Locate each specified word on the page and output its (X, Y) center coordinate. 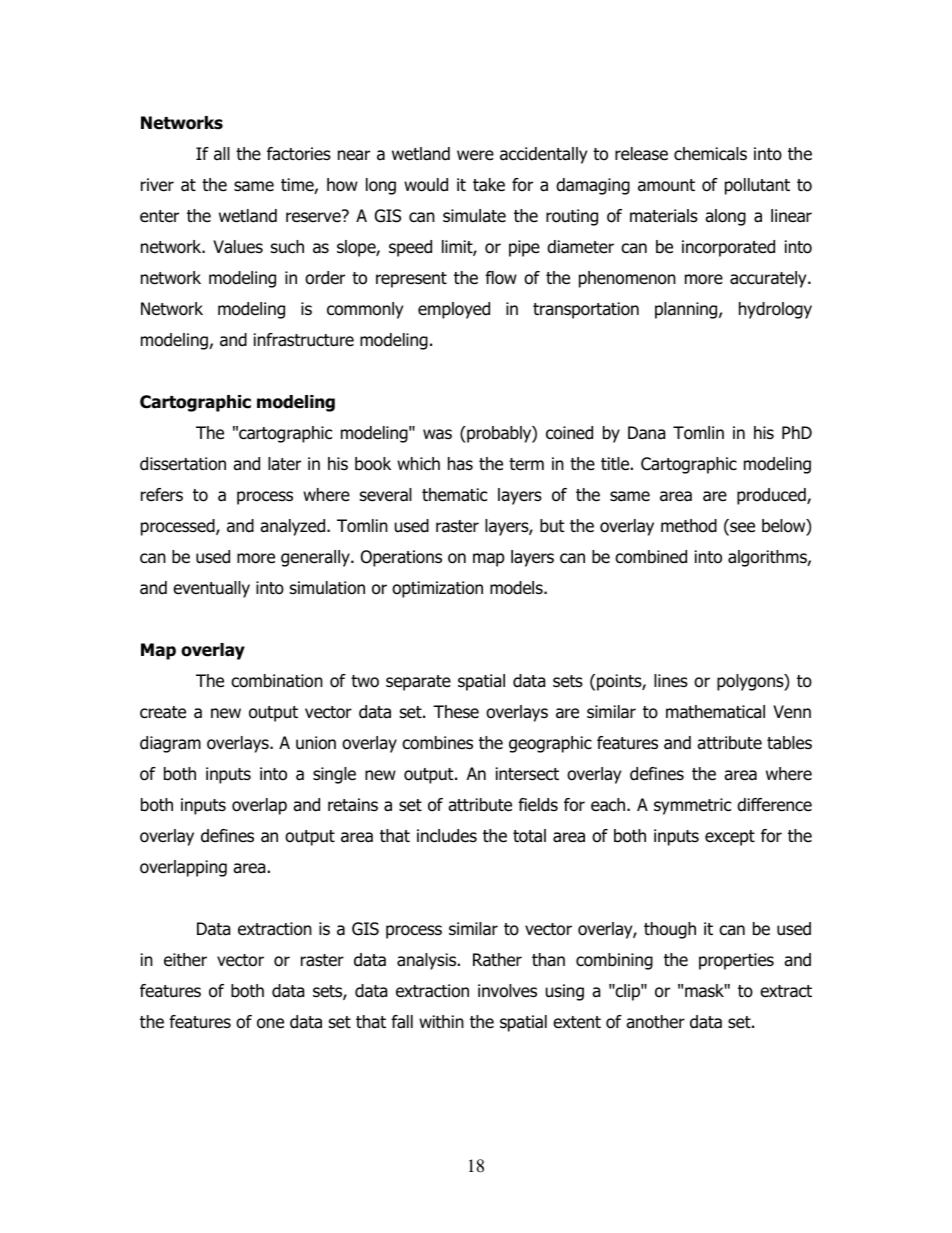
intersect (527, 774)
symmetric (692, 806)
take (489, 185)
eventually (211, 589)
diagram (170, 744)
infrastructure (304, 340)
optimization (437, 589)
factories (299, 154)
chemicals (710, 154)
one (270, 1023)
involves (507, 991)
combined (651, 557)
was (437, 434)
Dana (646, 433)
